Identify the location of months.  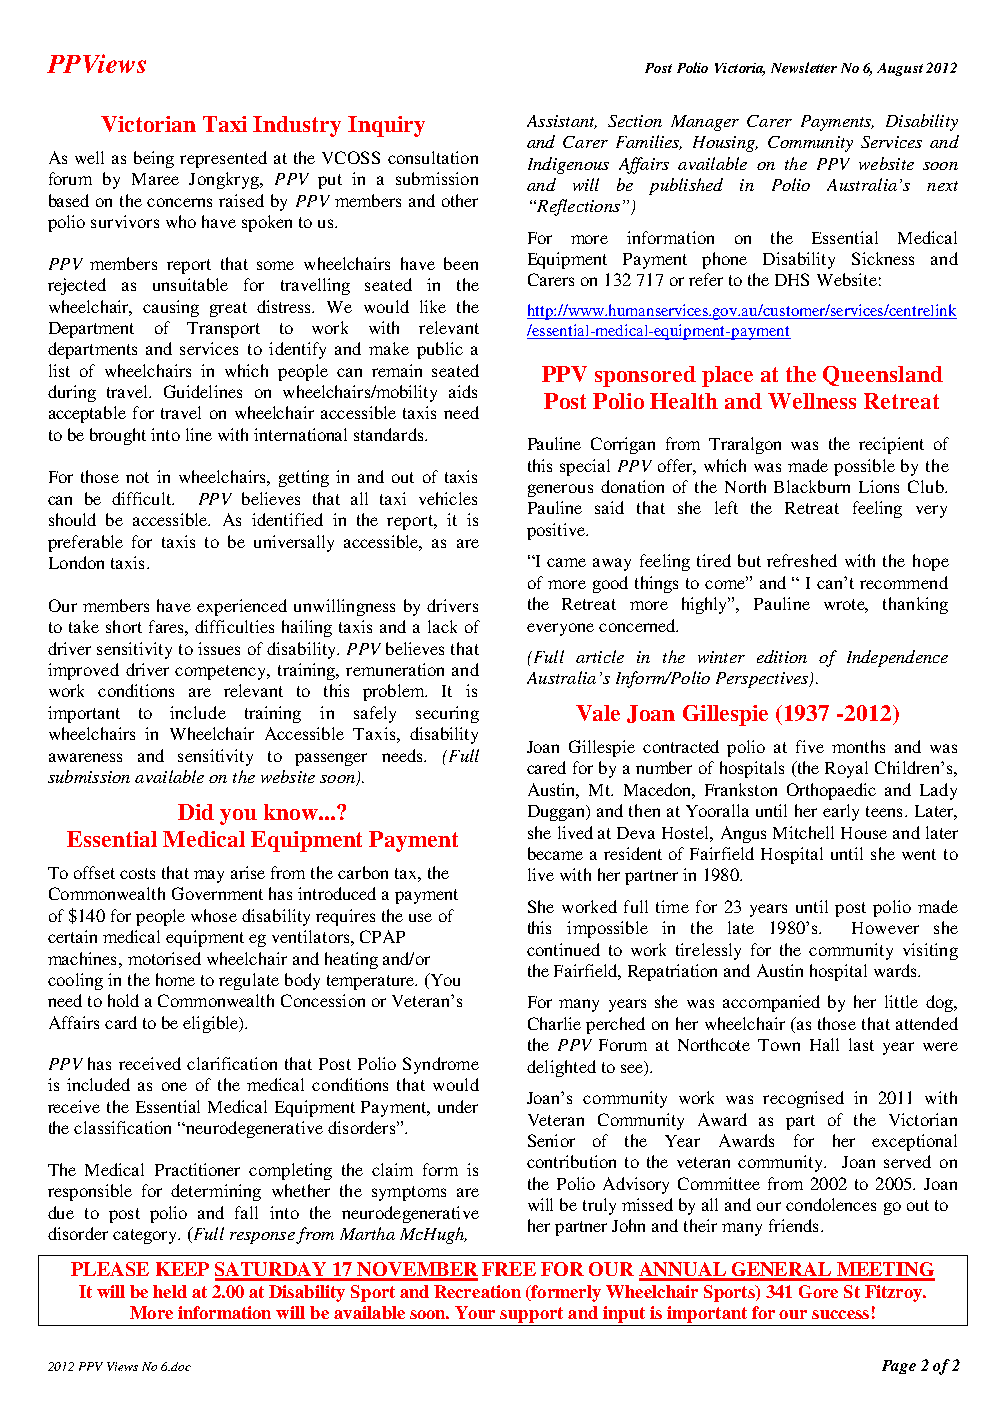
(858, 746).
